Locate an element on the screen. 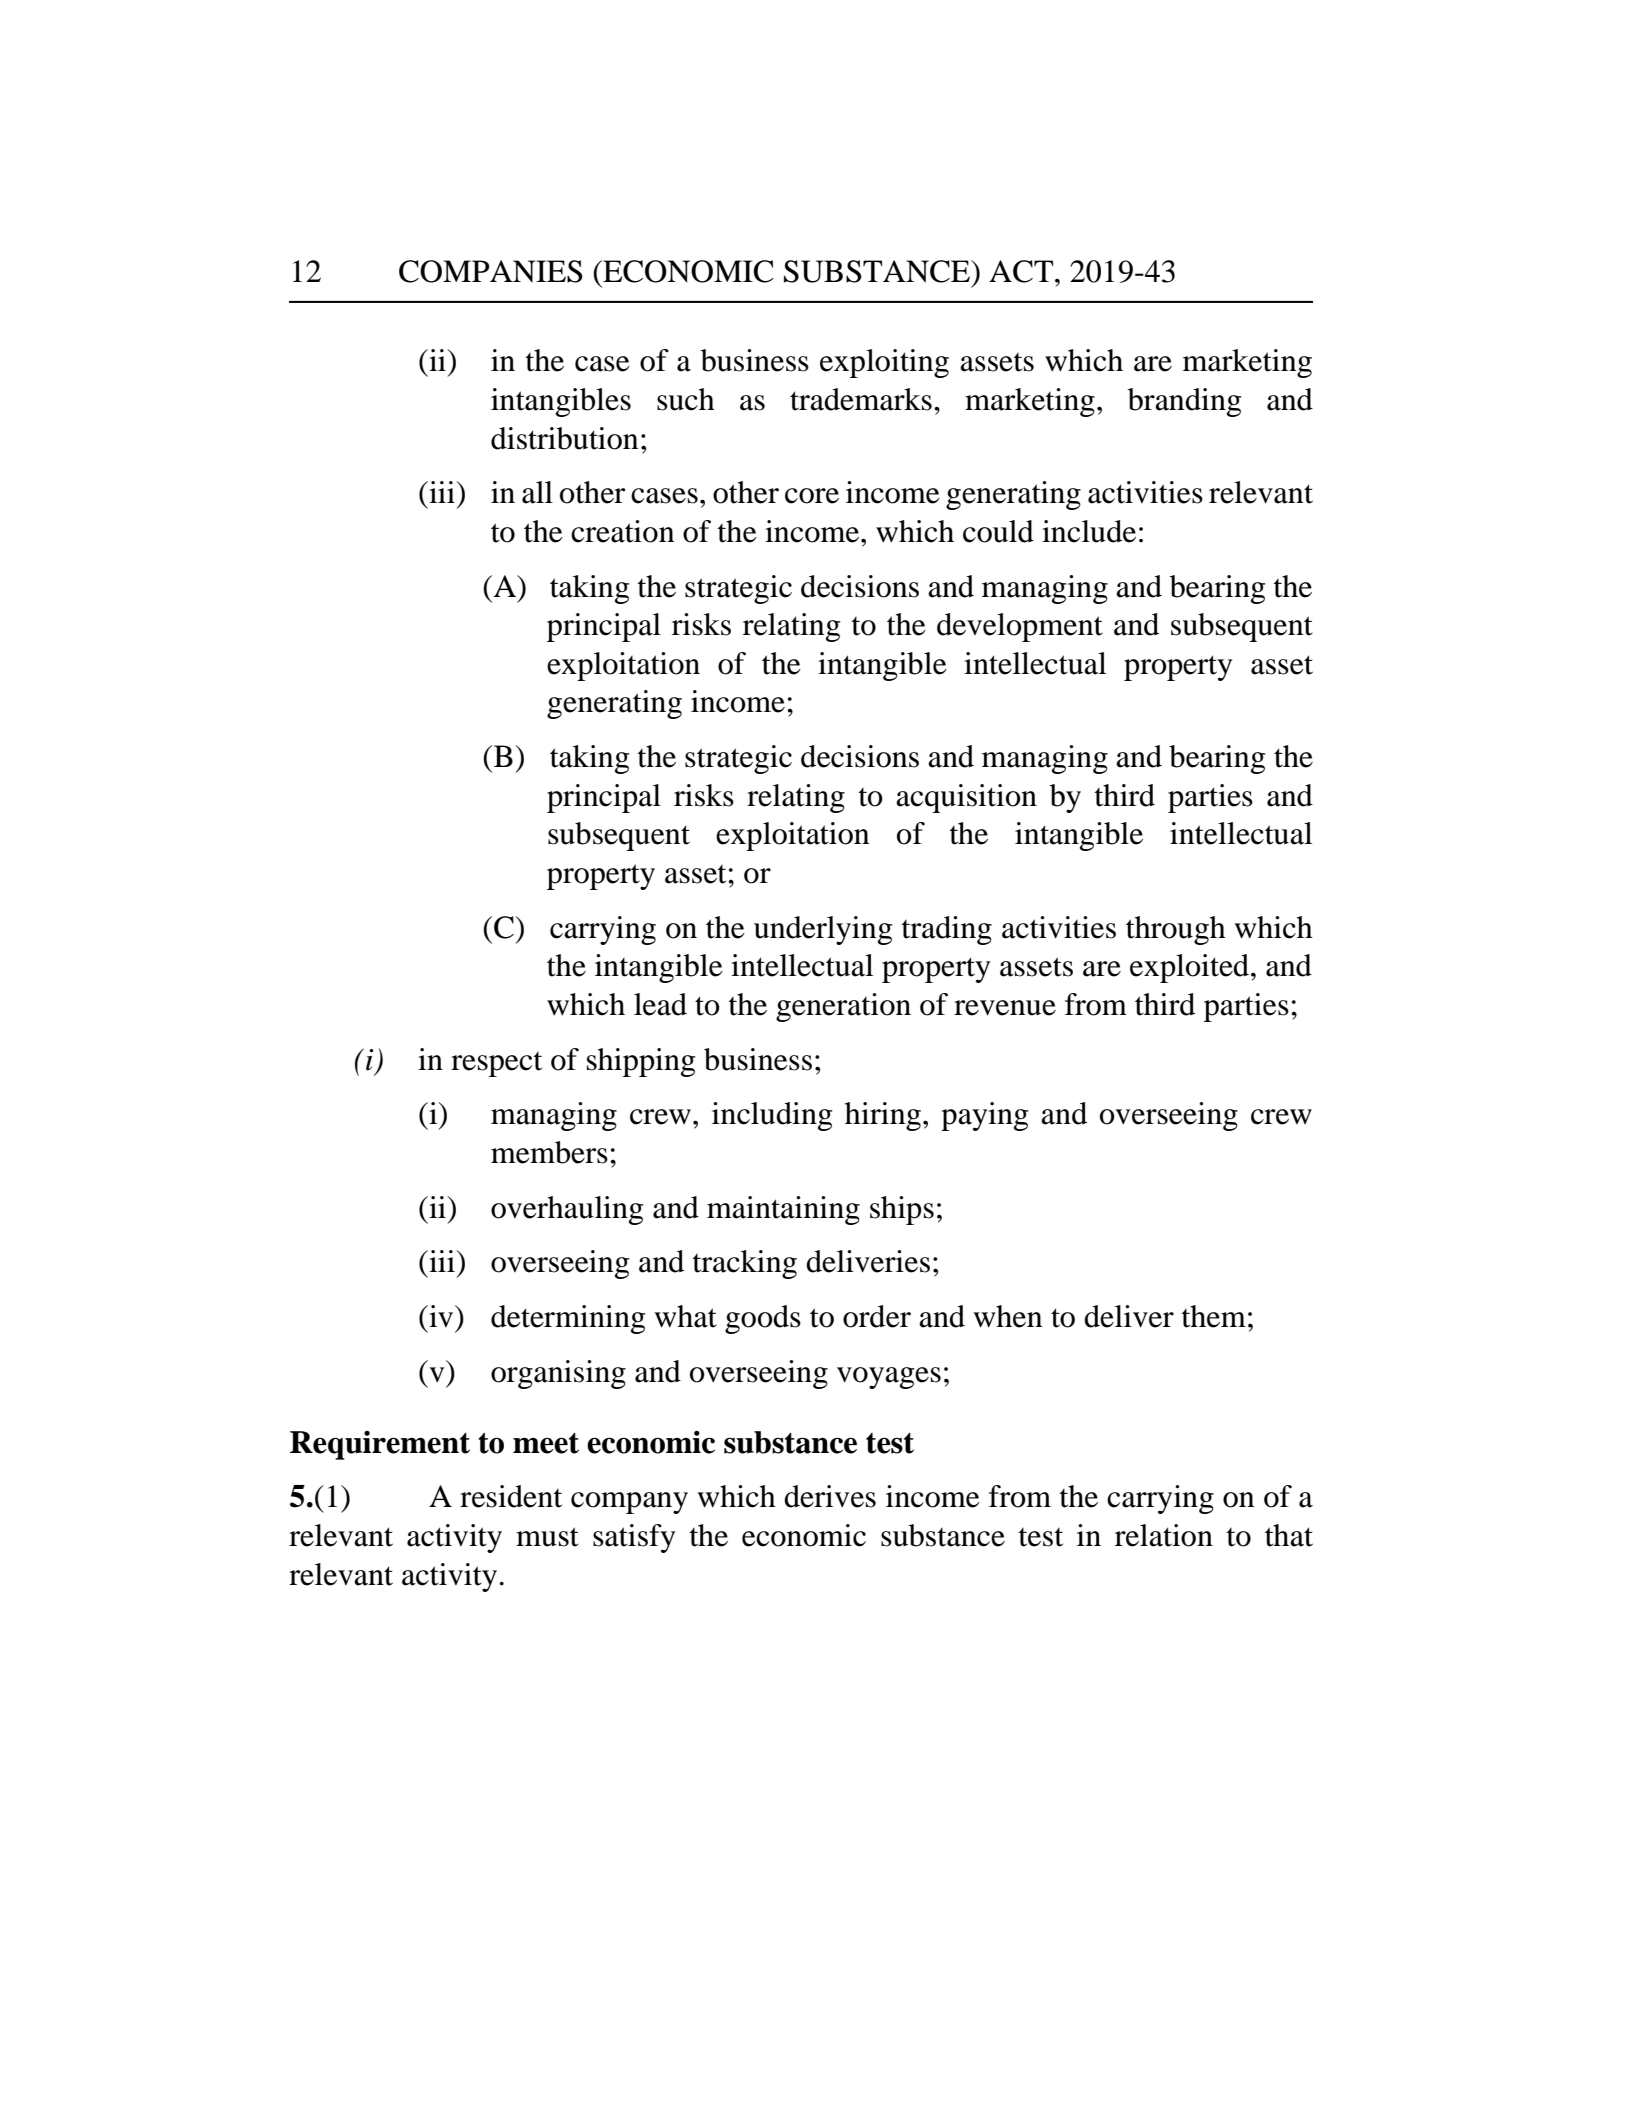 Image resolution: width=1641 pixels, height=2124 pixels. branding is located at coordinates (1184, 402).
